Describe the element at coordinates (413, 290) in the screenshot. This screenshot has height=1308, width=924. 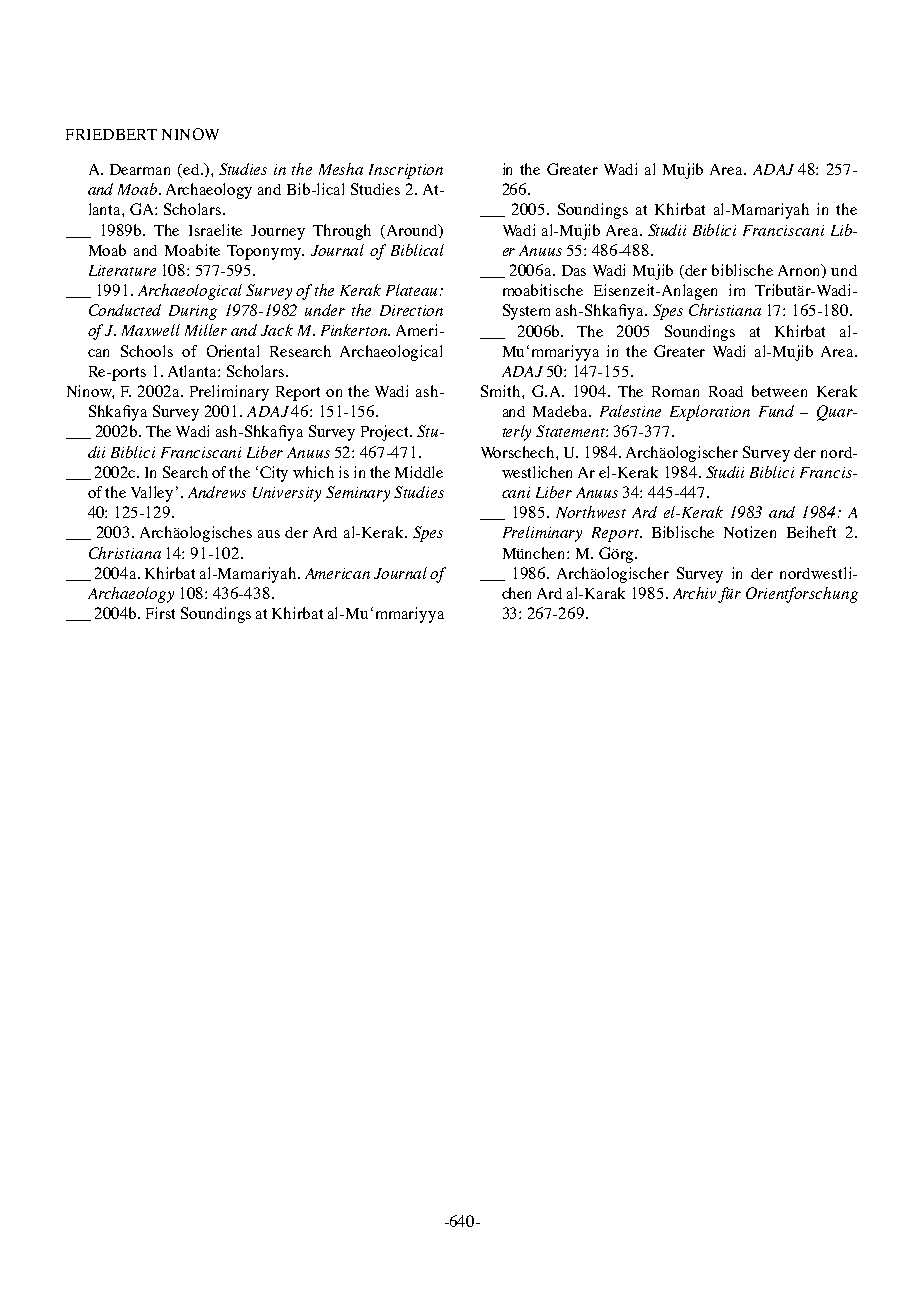
I see `Plateau` at that location.
